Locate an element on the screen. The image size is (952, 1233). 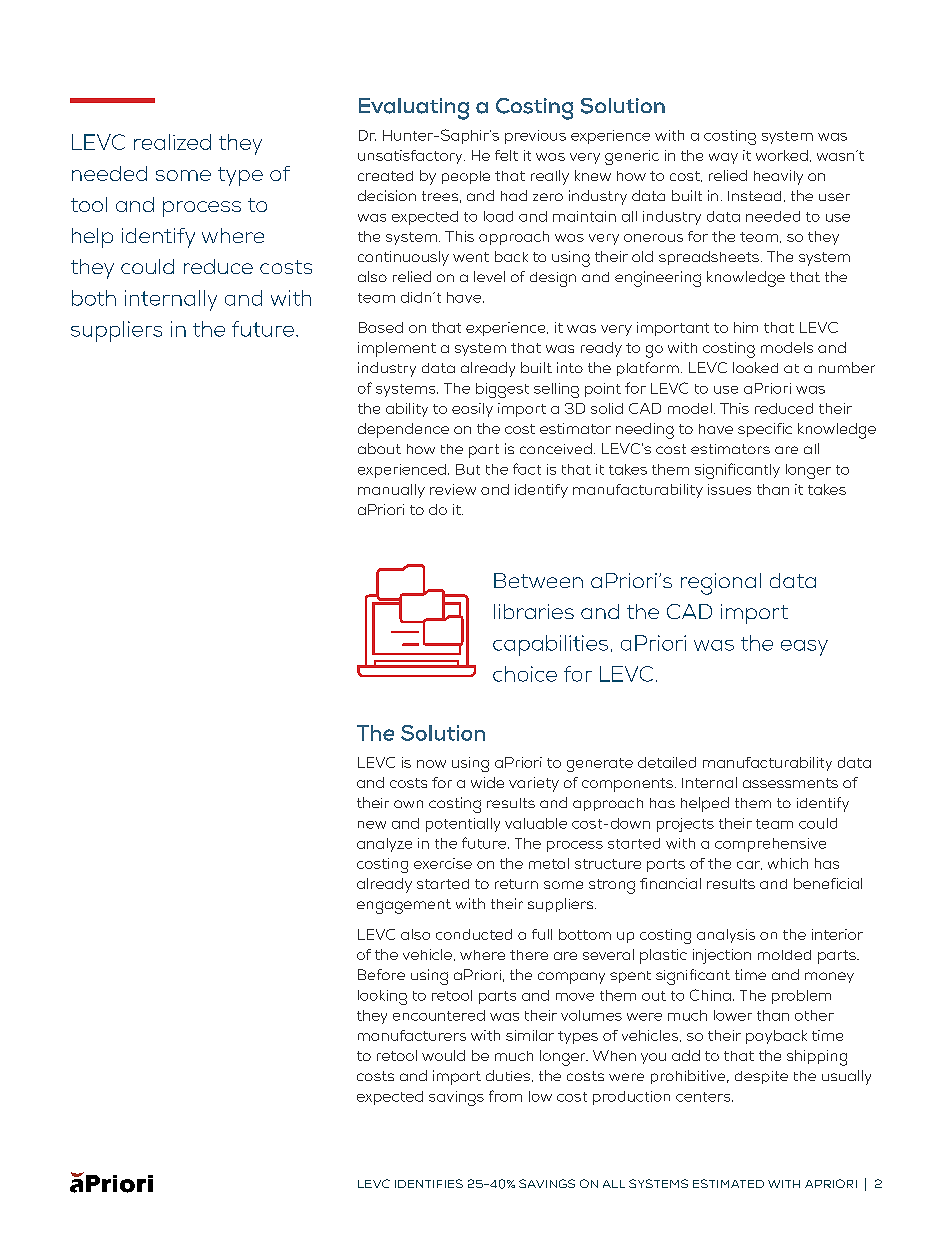
IDENTIFIES is located at coordinates (429, 1183).
